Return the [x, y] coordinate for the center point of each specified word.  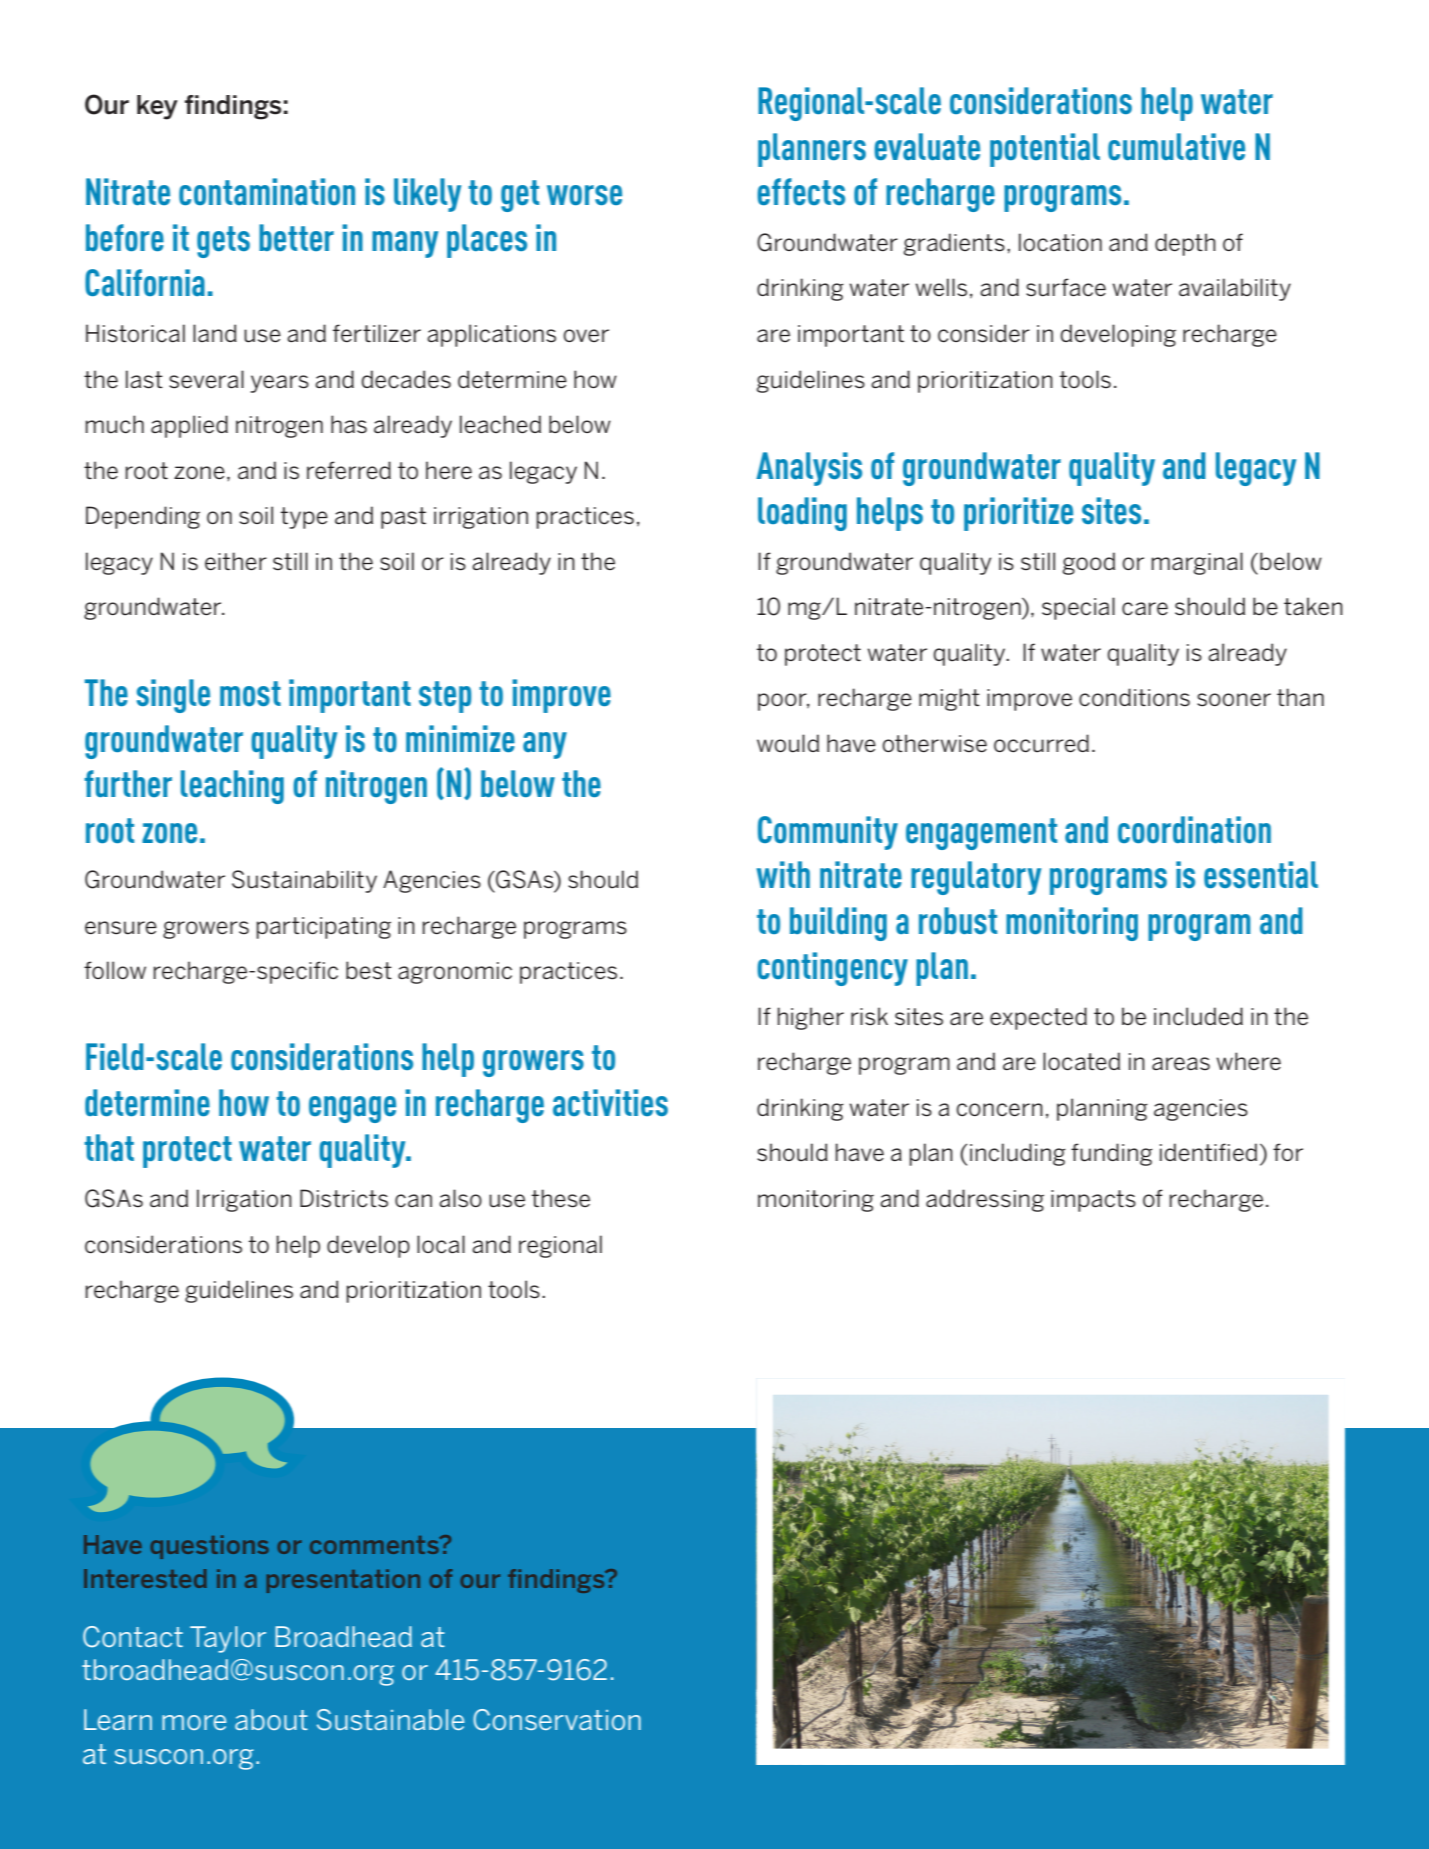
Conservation [557, 1720]
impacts [1093, 1201]
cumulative [1176, 146]
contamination [267, 191]
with [783, 874]
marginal [1197, 563]
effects [801, 191]
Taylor [228, 1639]
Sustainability [304, 881]
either [236, 561]
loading [802, 514]
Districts [344, 1198]
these [560, 1198]
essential [1261, 874]
